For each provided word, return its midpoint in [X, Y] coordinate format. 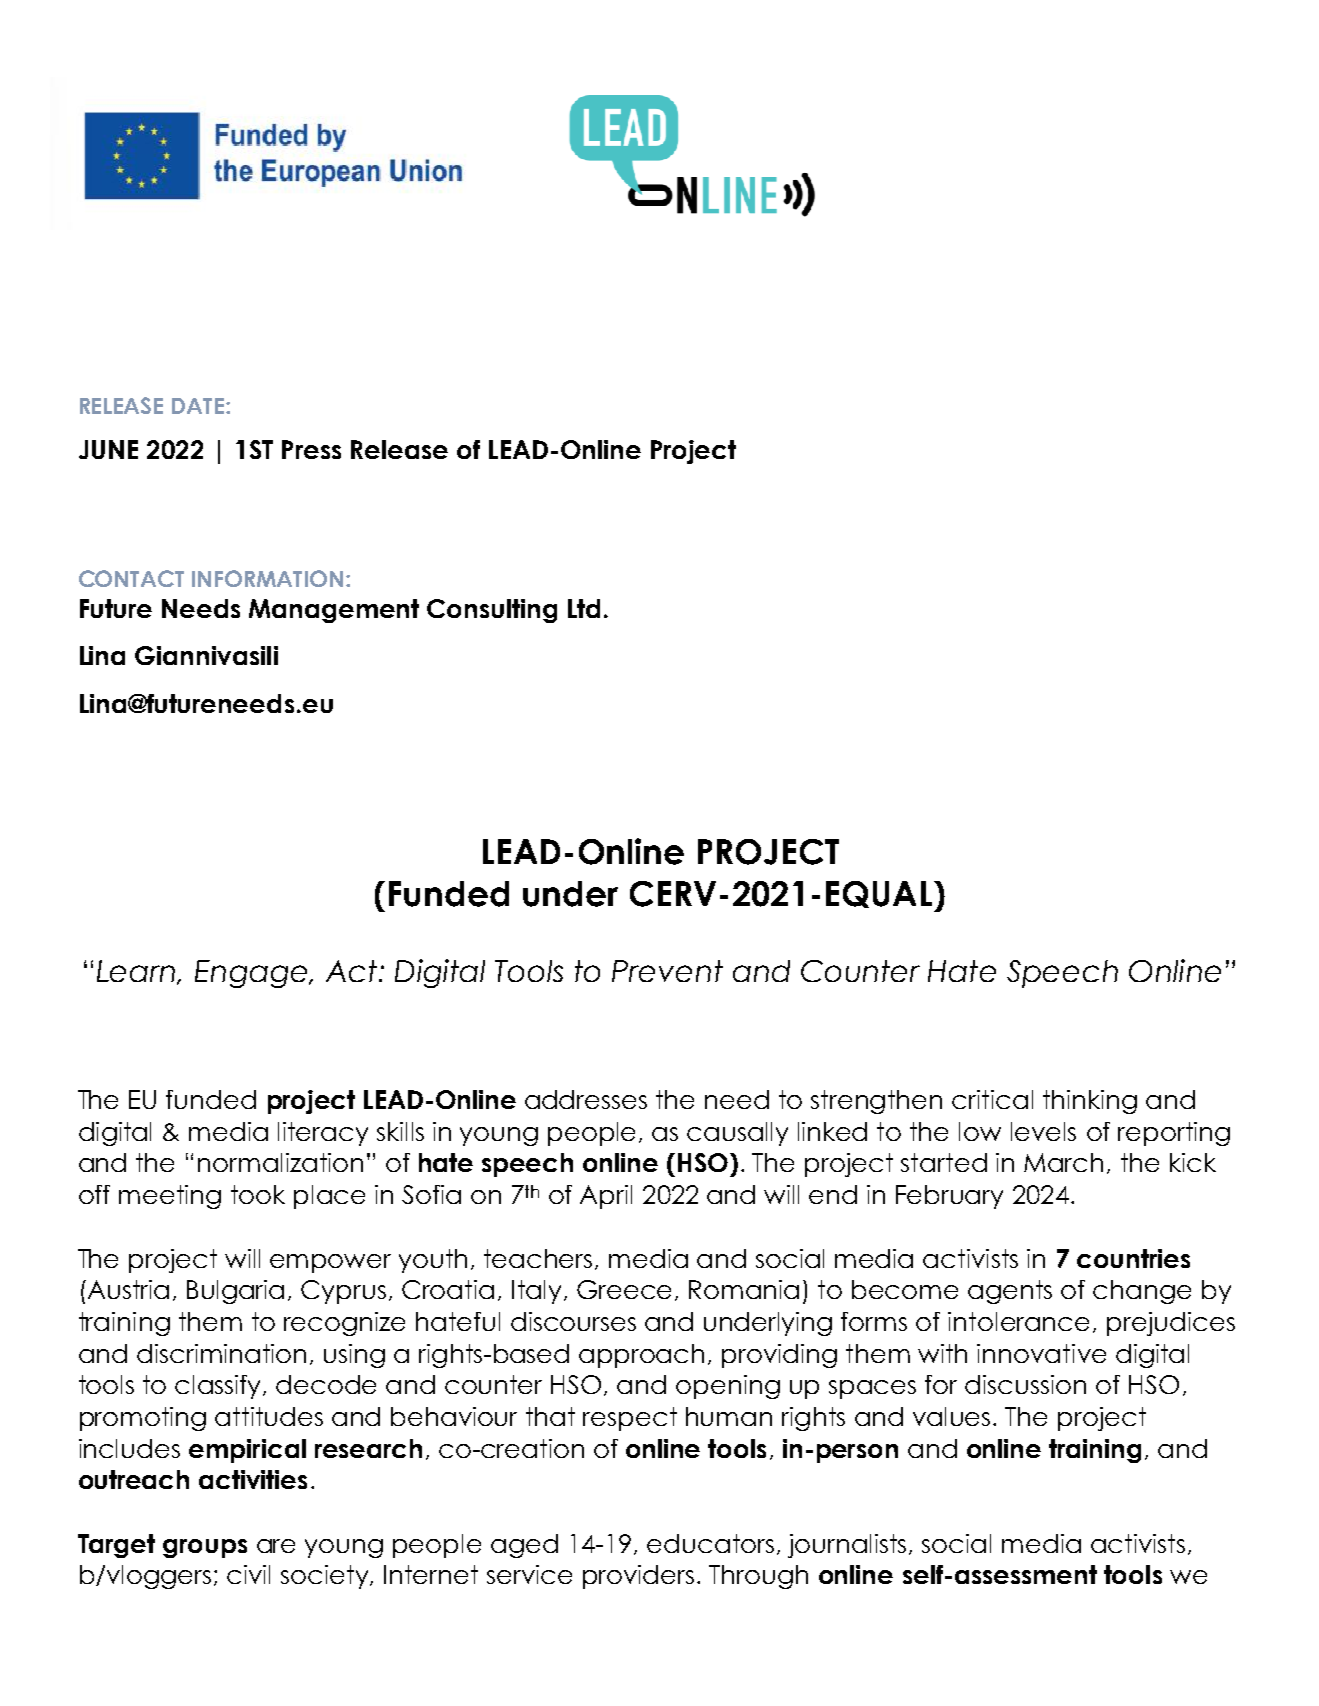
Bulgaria [235, 1292]
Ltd [584, 608]
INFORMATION [267, 578]
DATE [198, 406]
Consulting [492, 611]
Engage [252, 974]
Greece [624, 1289]
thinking [1090, 1102]
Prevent [667, 971]
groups [205, 1548]
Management [334, 611]
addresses [586, 1099]
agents [1010, 1292]
